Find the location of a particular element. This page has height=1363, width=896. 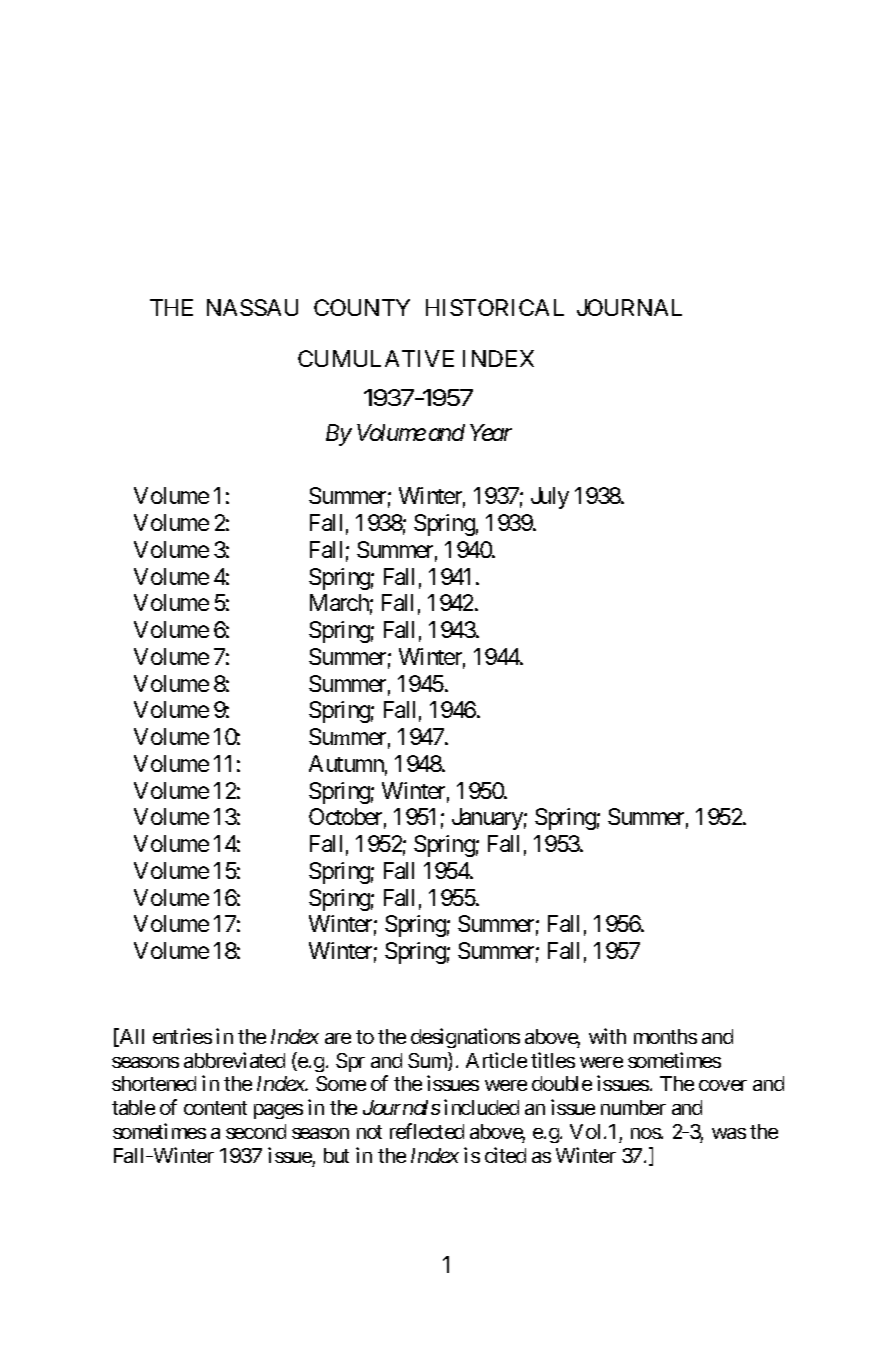

NASSAU is located at coordinates (252, 307).
